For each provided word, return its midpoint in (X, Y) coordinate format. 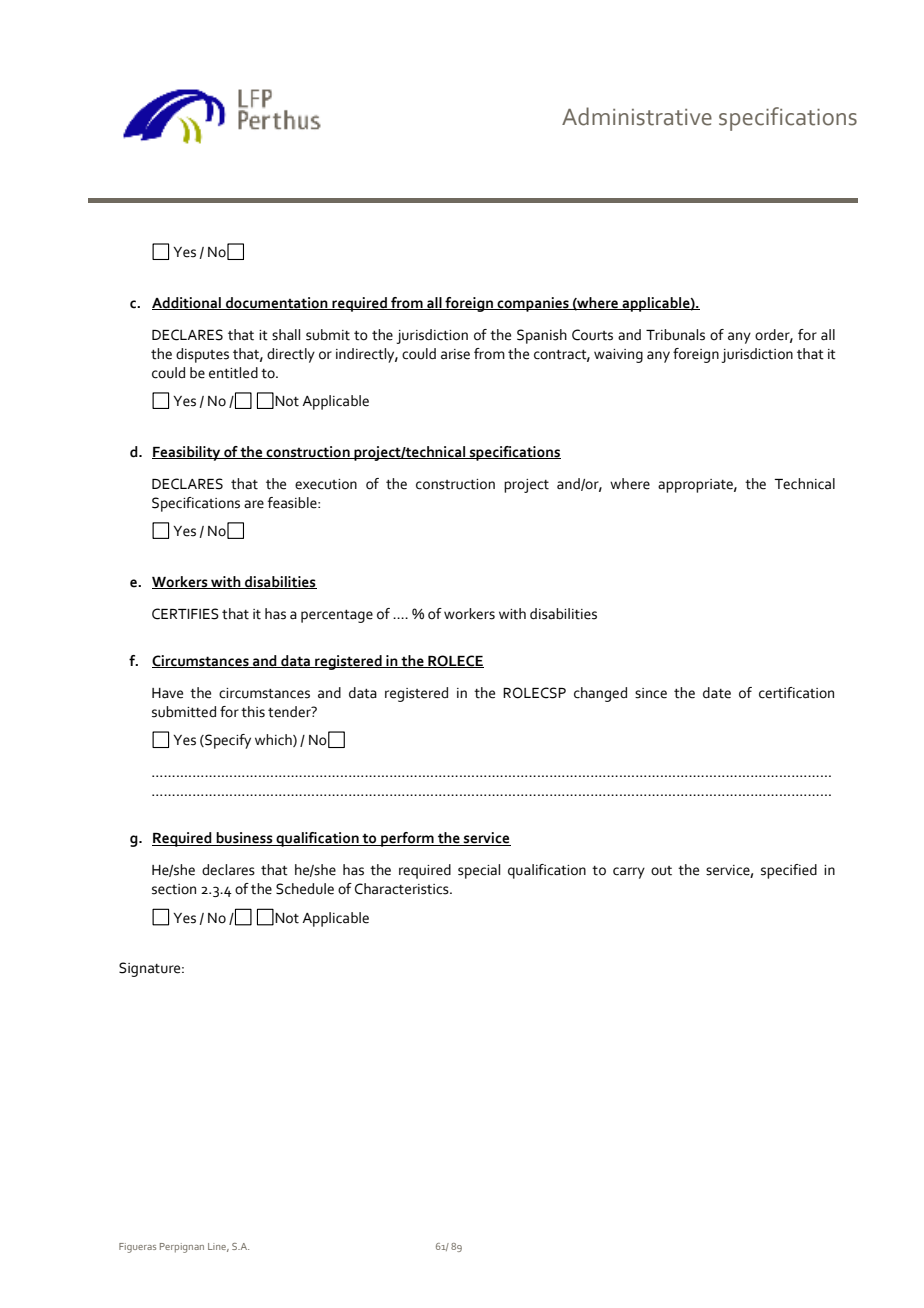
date (717, 693)
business (244, 839)
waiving (618, 356)
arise (455, 354)
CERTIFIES (185, 614)
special (479, 871)
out (661, 871)
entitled (233, 373)
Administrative (637, 116)
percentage (337, 616)
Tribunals (675, 335)
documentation (277, 303)
